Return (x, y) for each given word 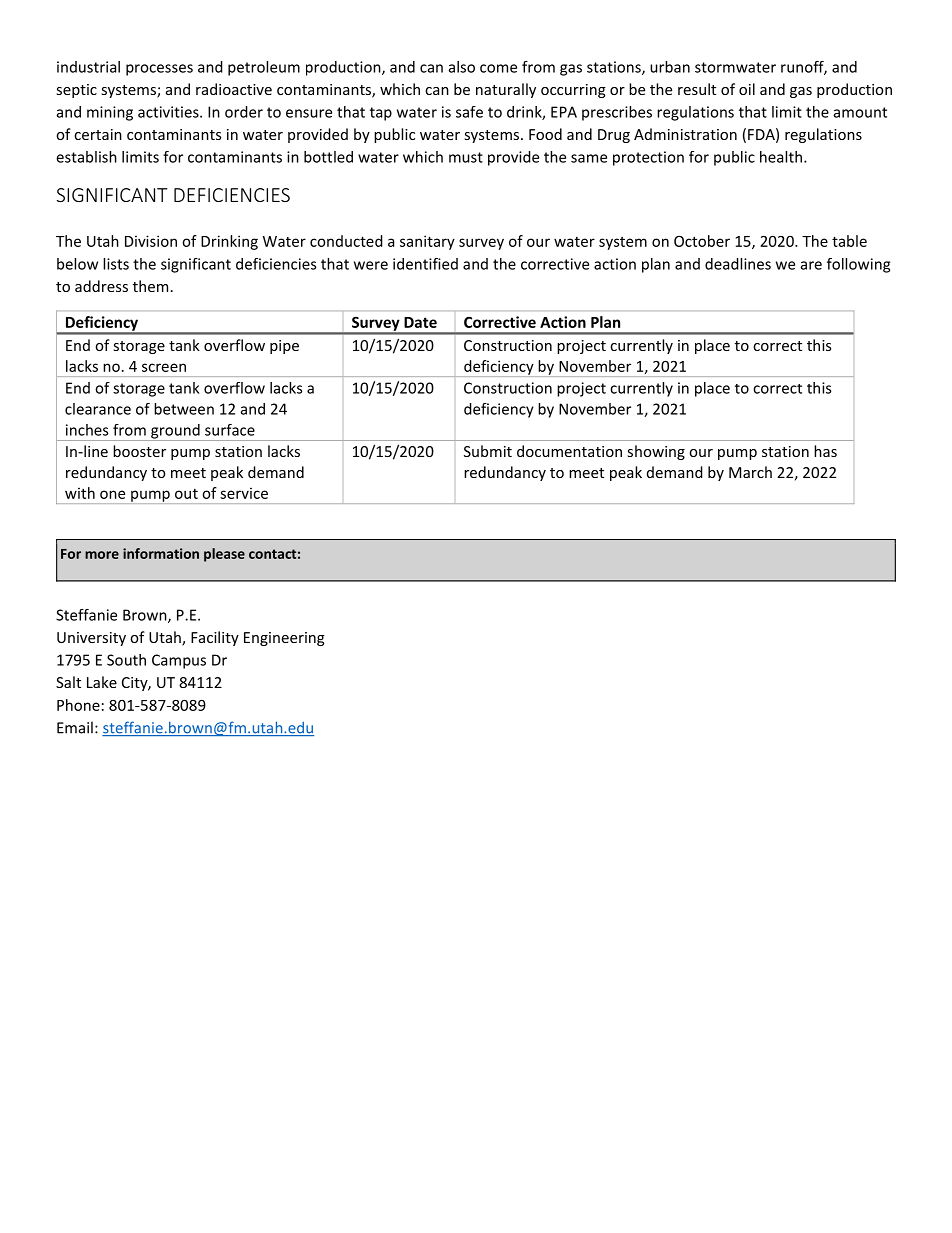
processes (159, 70)
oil (747, 89)
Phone (78, 705)
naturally (506, 90)
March (750, 472)
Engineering (284, 639)
